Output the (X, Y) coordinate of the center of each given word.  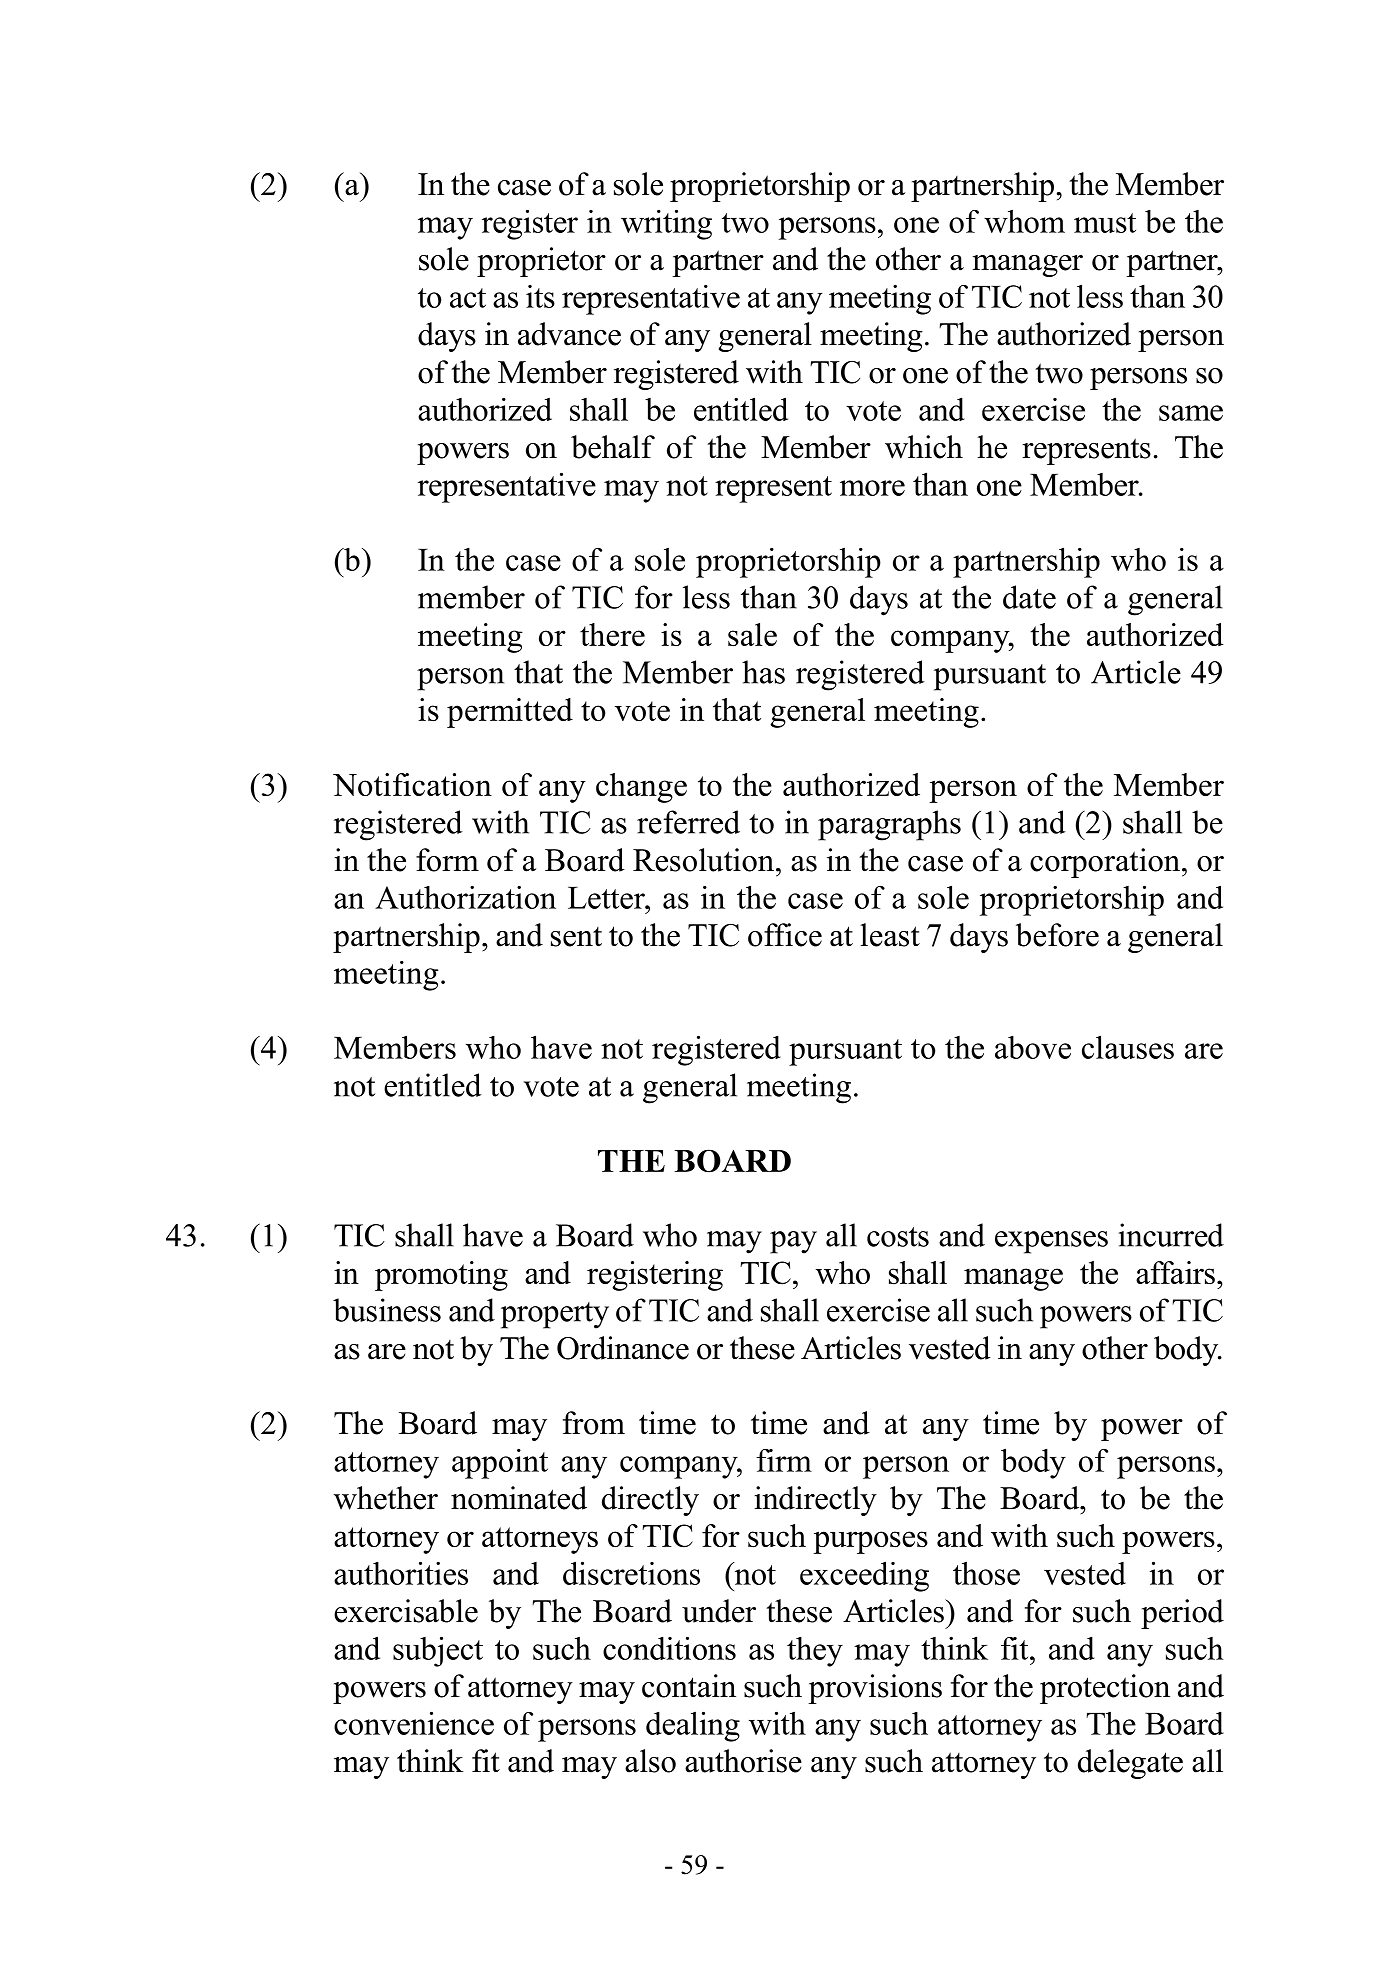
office (785, 935)
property (555, 1315)
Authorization (465, 897)
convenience (414, 1723)
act (468, 298)
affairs (1175, 1272)
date (1029, 597)
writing (666, 225)
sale (752, 634)
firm (784, 1460)
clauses (1128, 1047)
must (1105, 223)
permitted (510, 713)
